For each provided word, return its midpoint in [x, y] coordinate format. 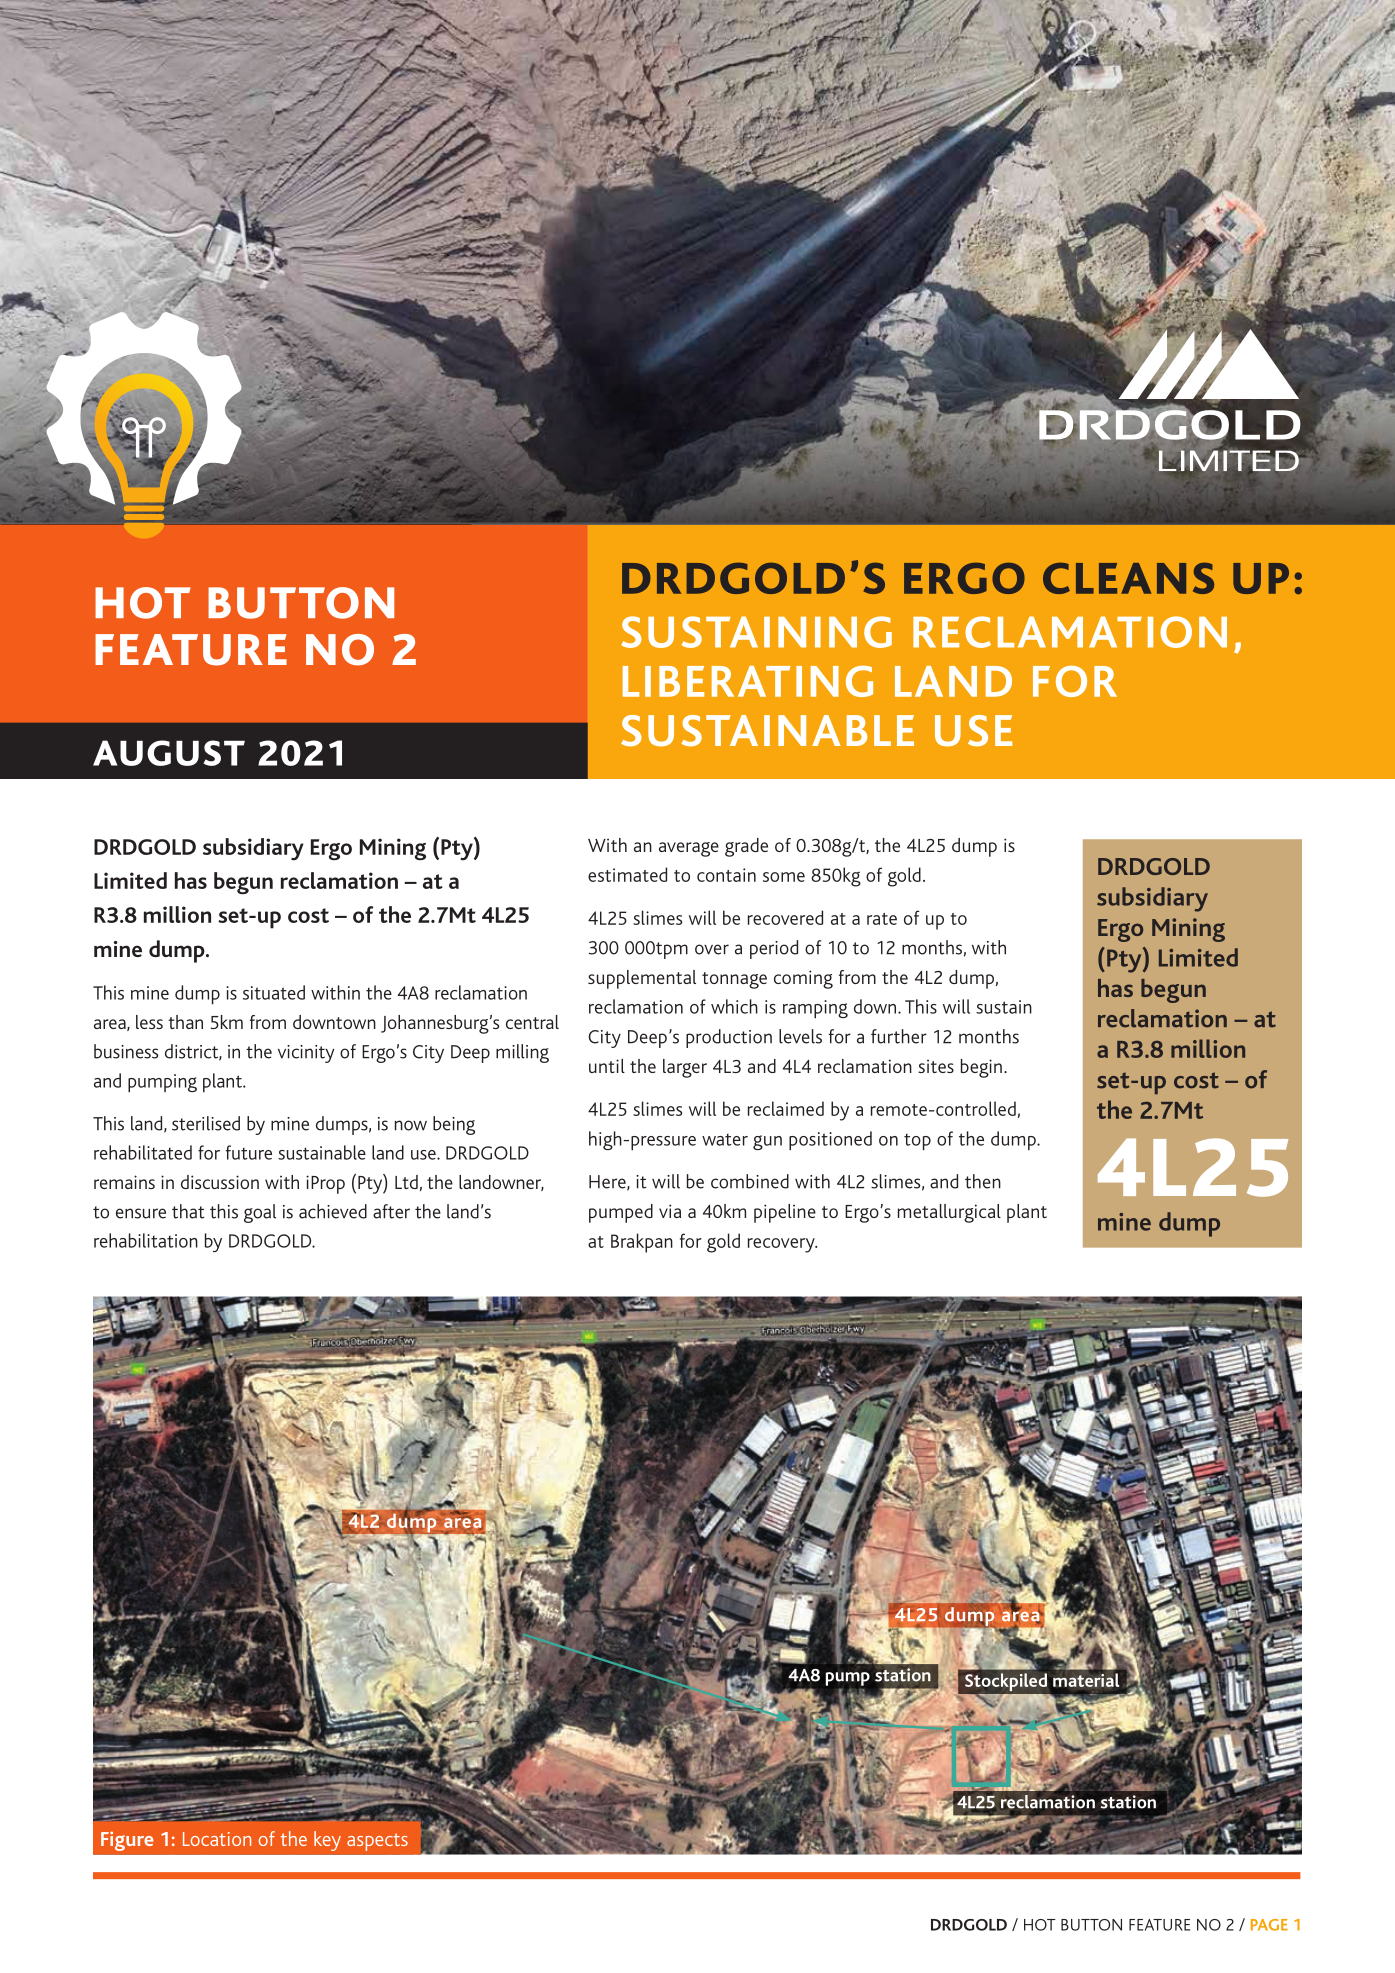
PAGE [1269, 1925]
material [1086, 1680]
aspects [377, 1842]
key [327, 1841]
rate [882, 919]
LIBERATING [748, 681]
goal [260, 1213]
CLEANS [1128, 578]
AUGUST [169, 753]
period [774, 949]
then [983, 1181]
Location [217, 1839]
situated [274, 992]
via [670, 1211]
